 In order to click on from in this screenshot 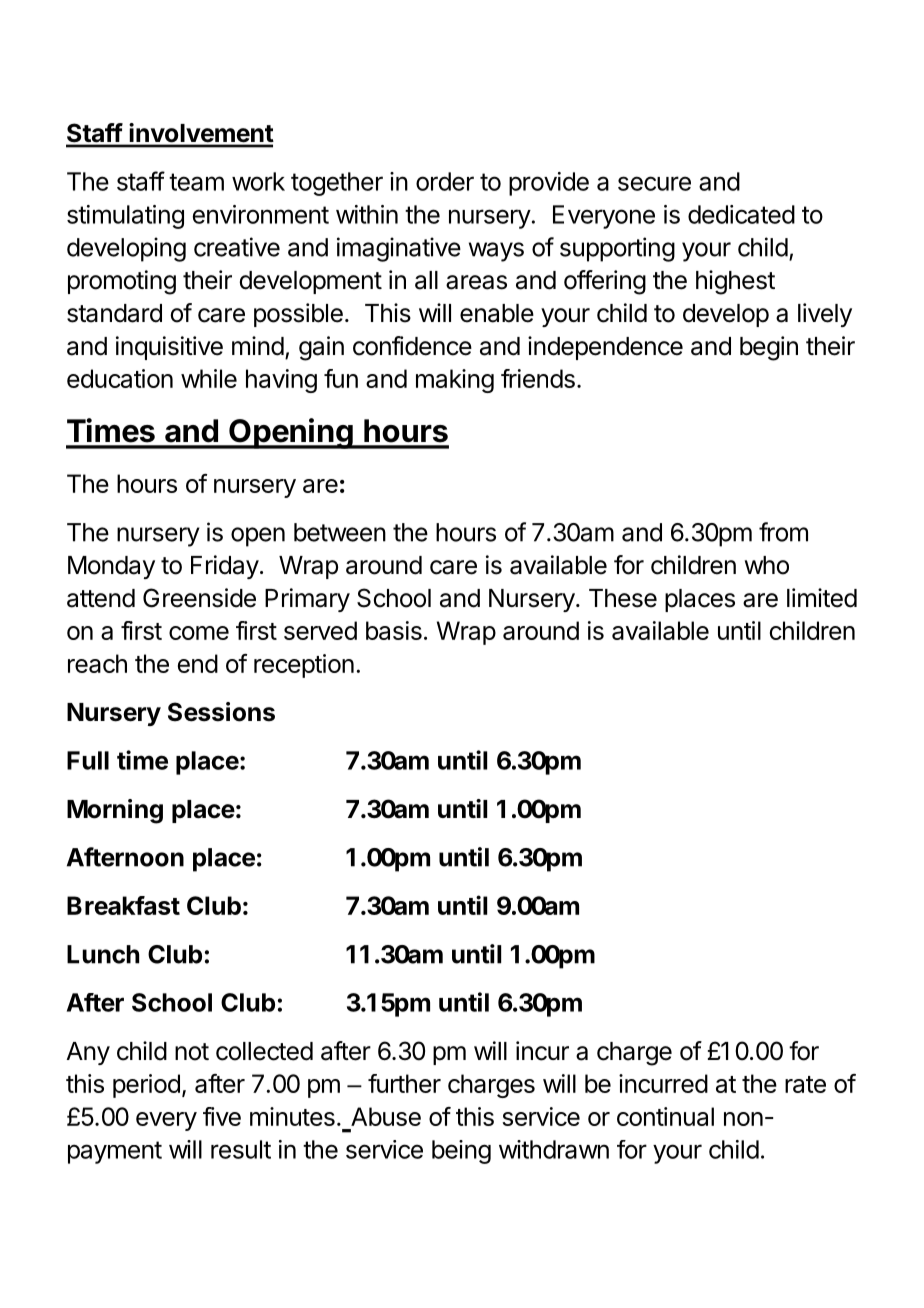, I will do `click(783, 532)`.
